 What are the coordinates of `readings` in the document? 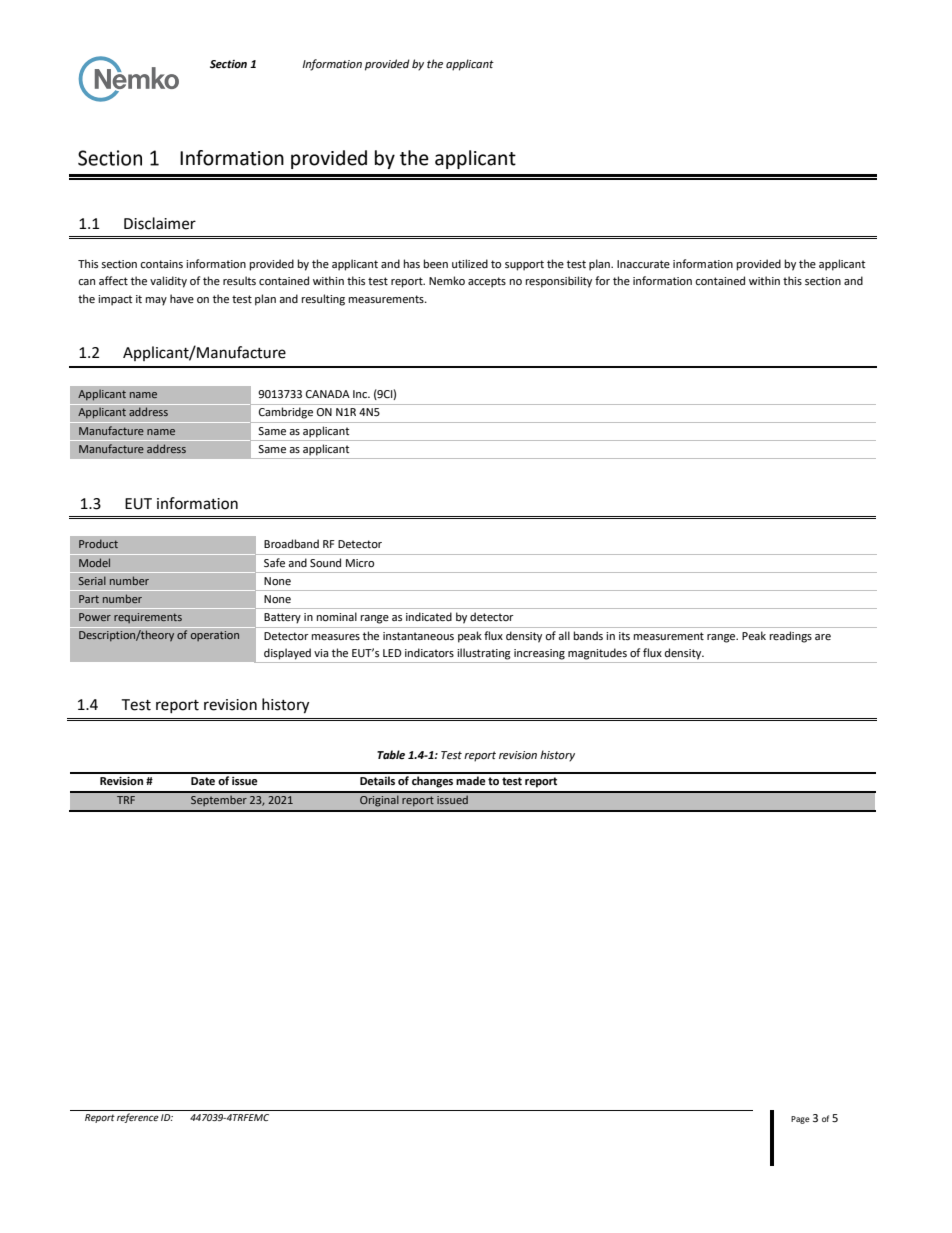 It's located at (791, 637).
